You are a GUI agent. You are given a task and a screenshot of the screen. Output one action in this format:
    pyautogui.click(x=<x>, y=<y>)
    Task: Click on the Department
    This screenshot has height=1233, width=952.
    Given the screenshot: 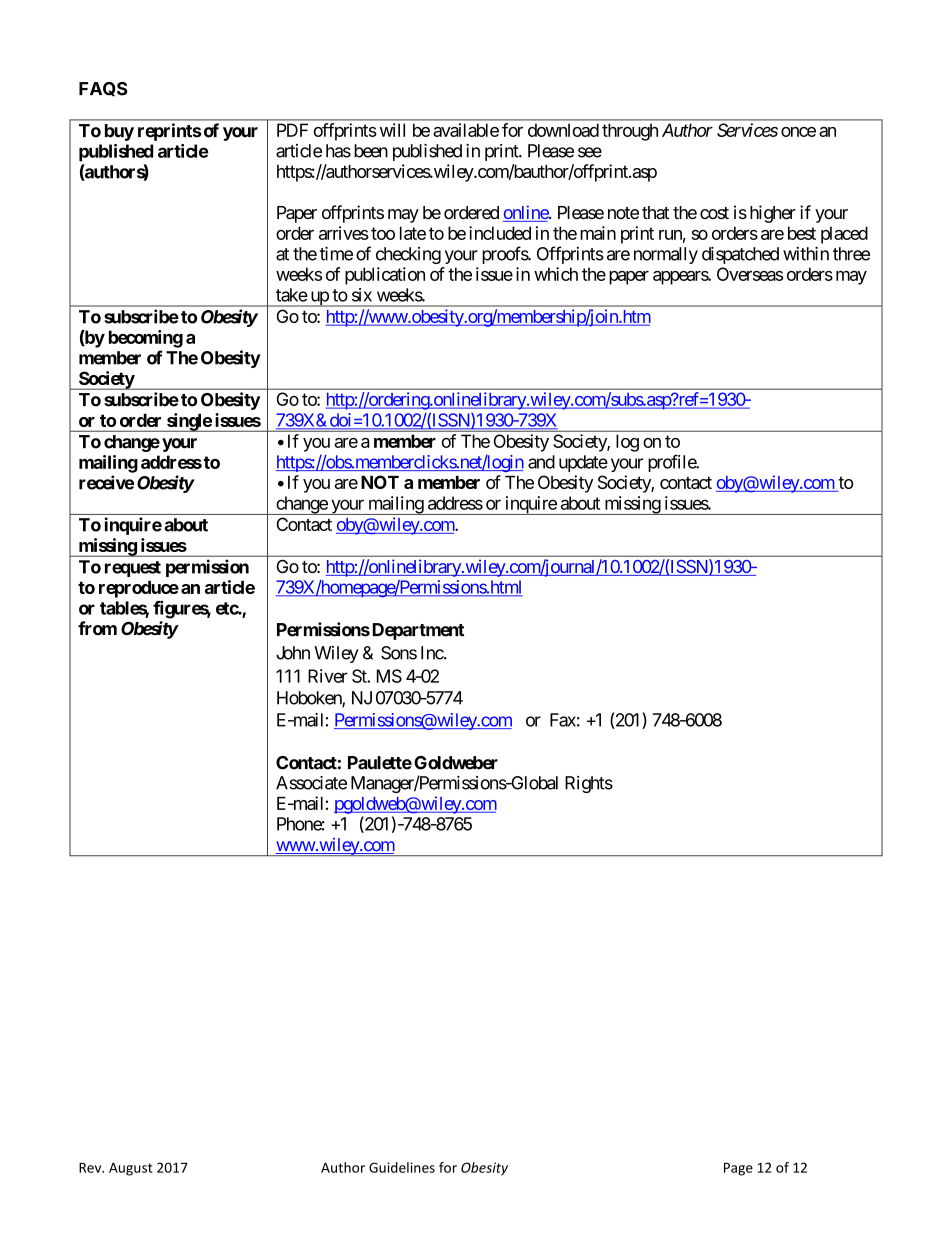 What is the action you would take?
    pyautogui.click(x=416, y=631)
